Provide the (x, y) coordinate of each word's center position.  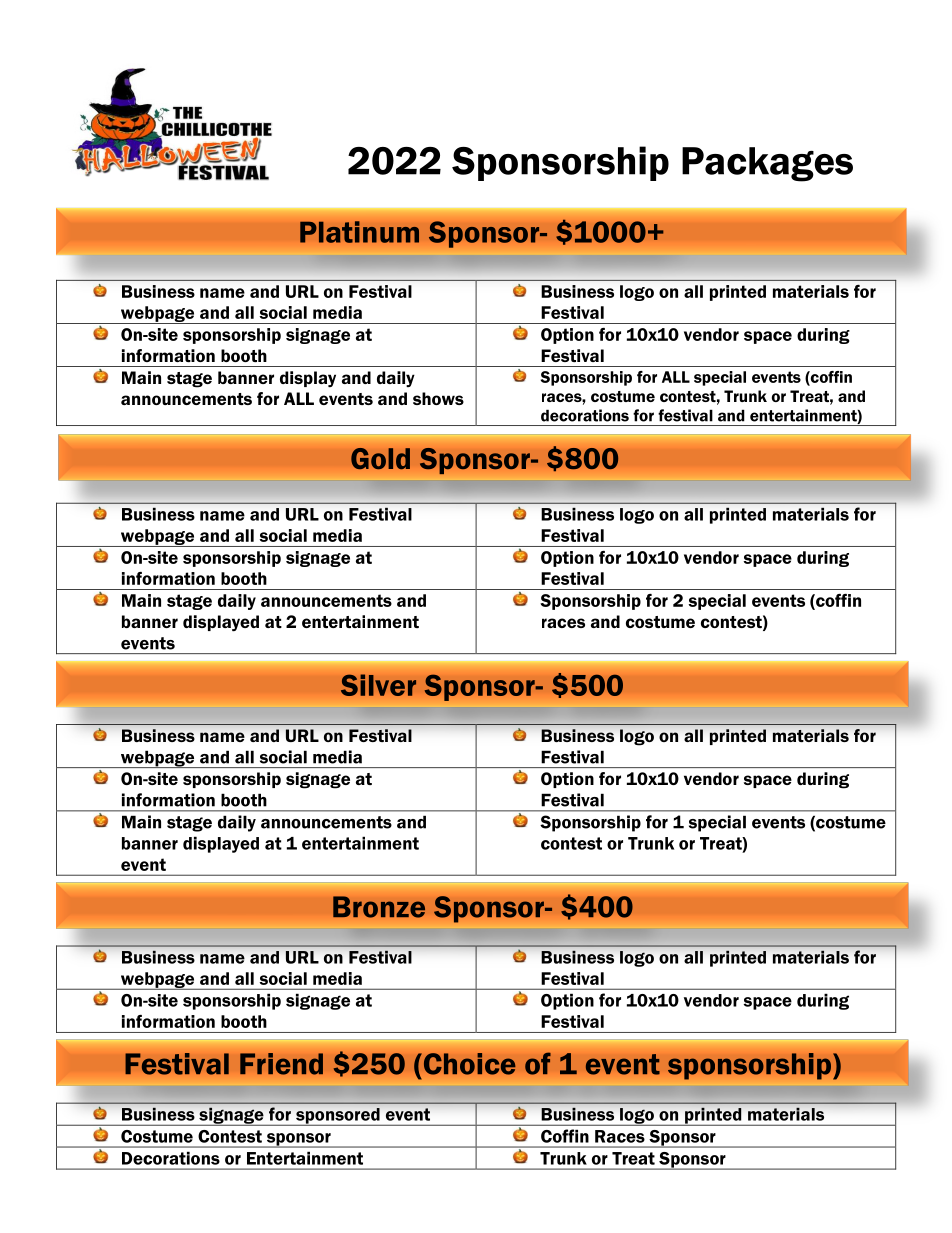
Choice (468, 1064)
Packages (767, 164)
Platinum (359, 232)
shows (438, 398)
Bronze (379, 907)
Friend (281, 1064)
